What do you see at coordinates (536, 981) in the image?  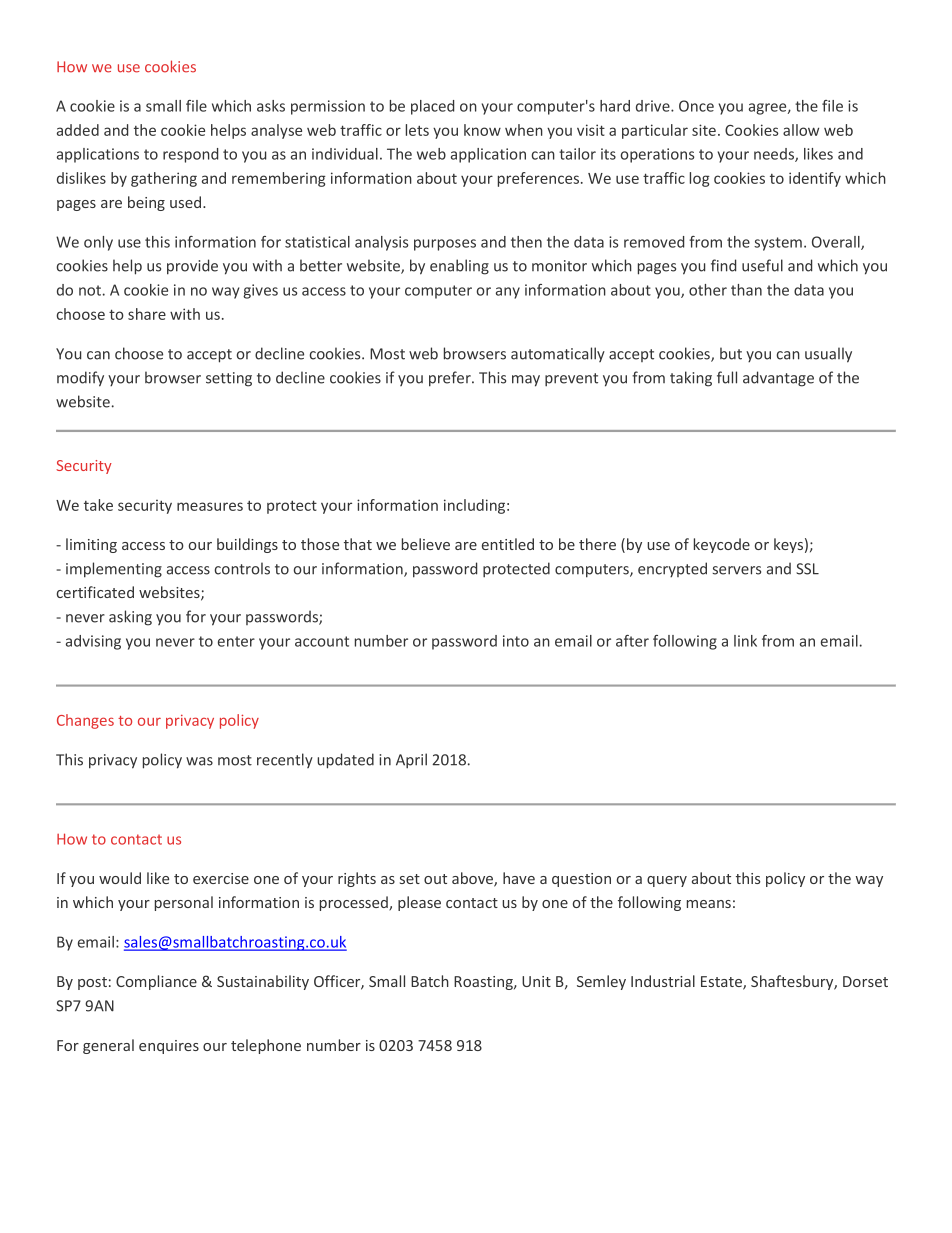 I see `Unit` at bounding box center [536, 981].
